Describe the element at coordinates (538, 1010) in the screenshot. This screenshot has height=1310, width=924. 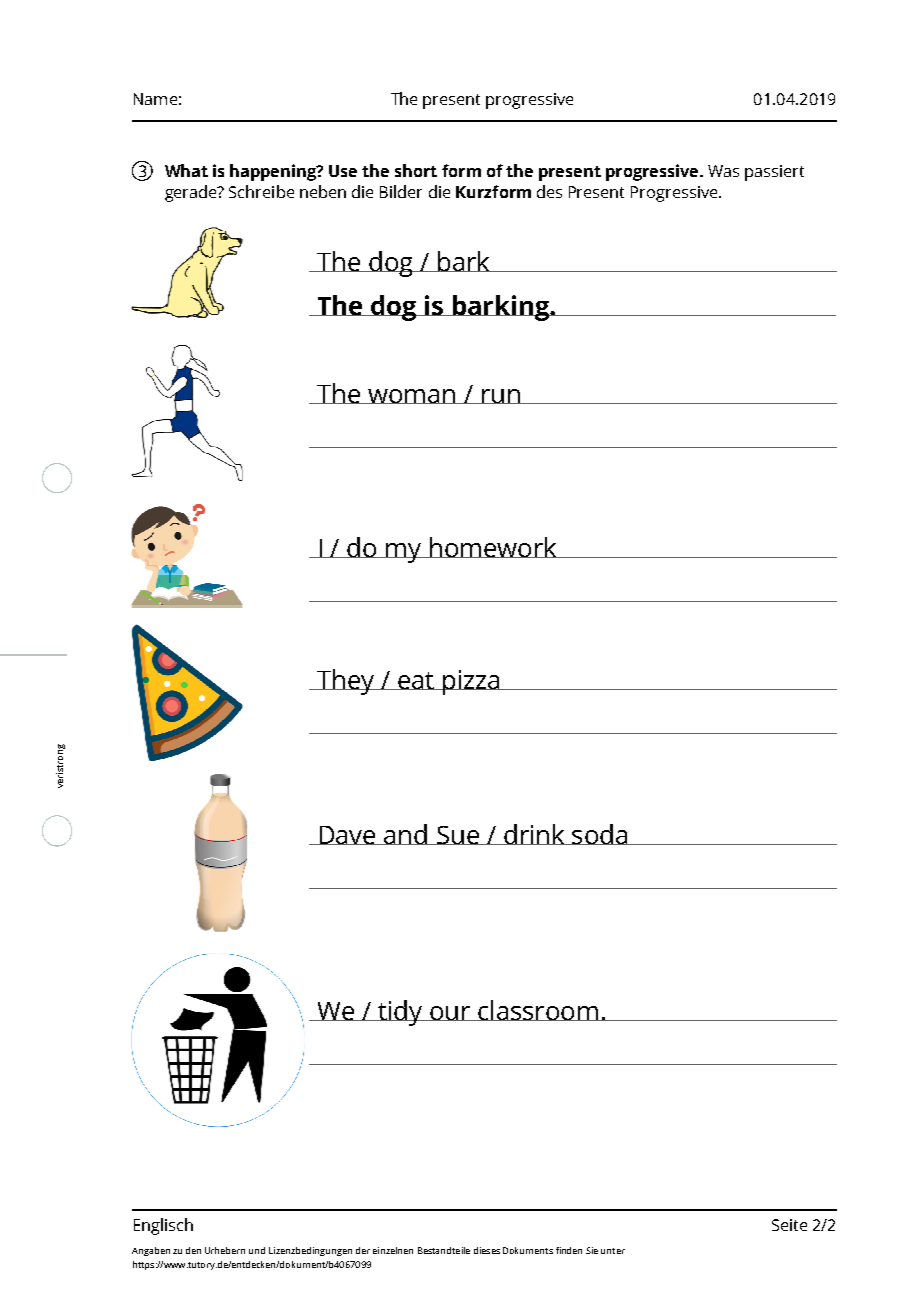
I see `classroom` at that location.
